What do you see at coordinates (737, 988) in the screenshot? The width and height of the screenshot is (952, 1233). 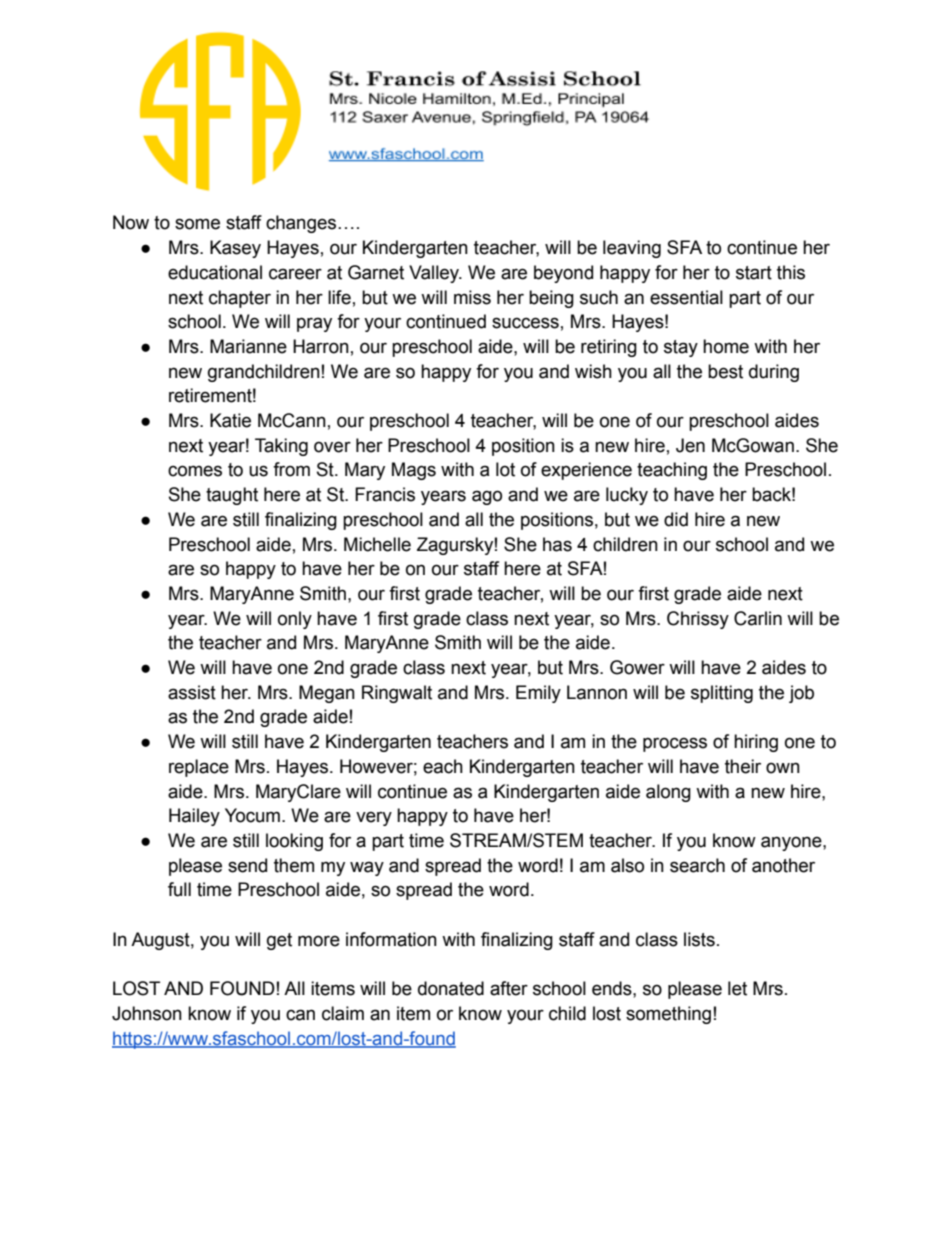 I see `let` at bounding box center [737, 988].
